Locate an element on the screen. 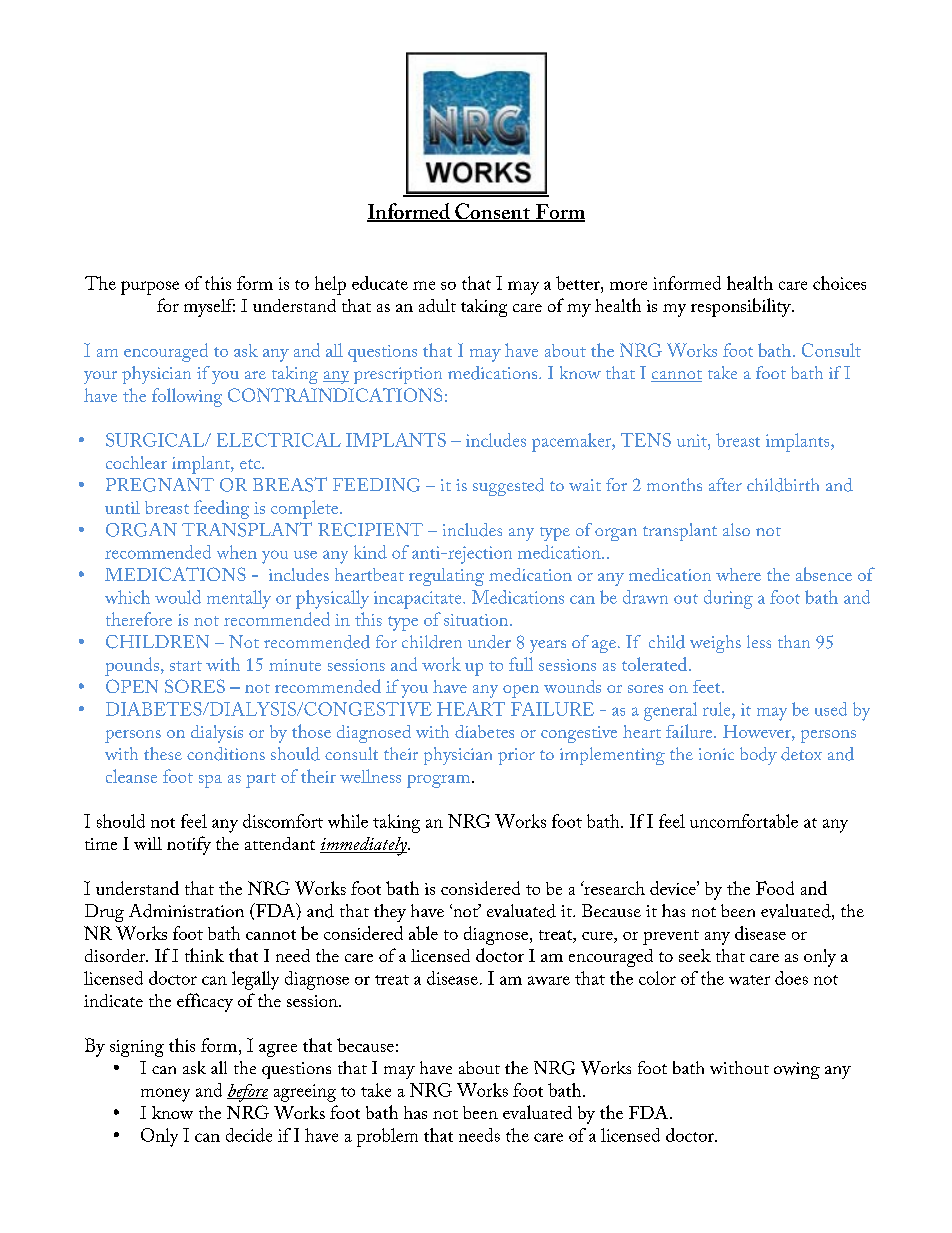 The image size is (952, 1233). after is located at coordinates (725, 484).
